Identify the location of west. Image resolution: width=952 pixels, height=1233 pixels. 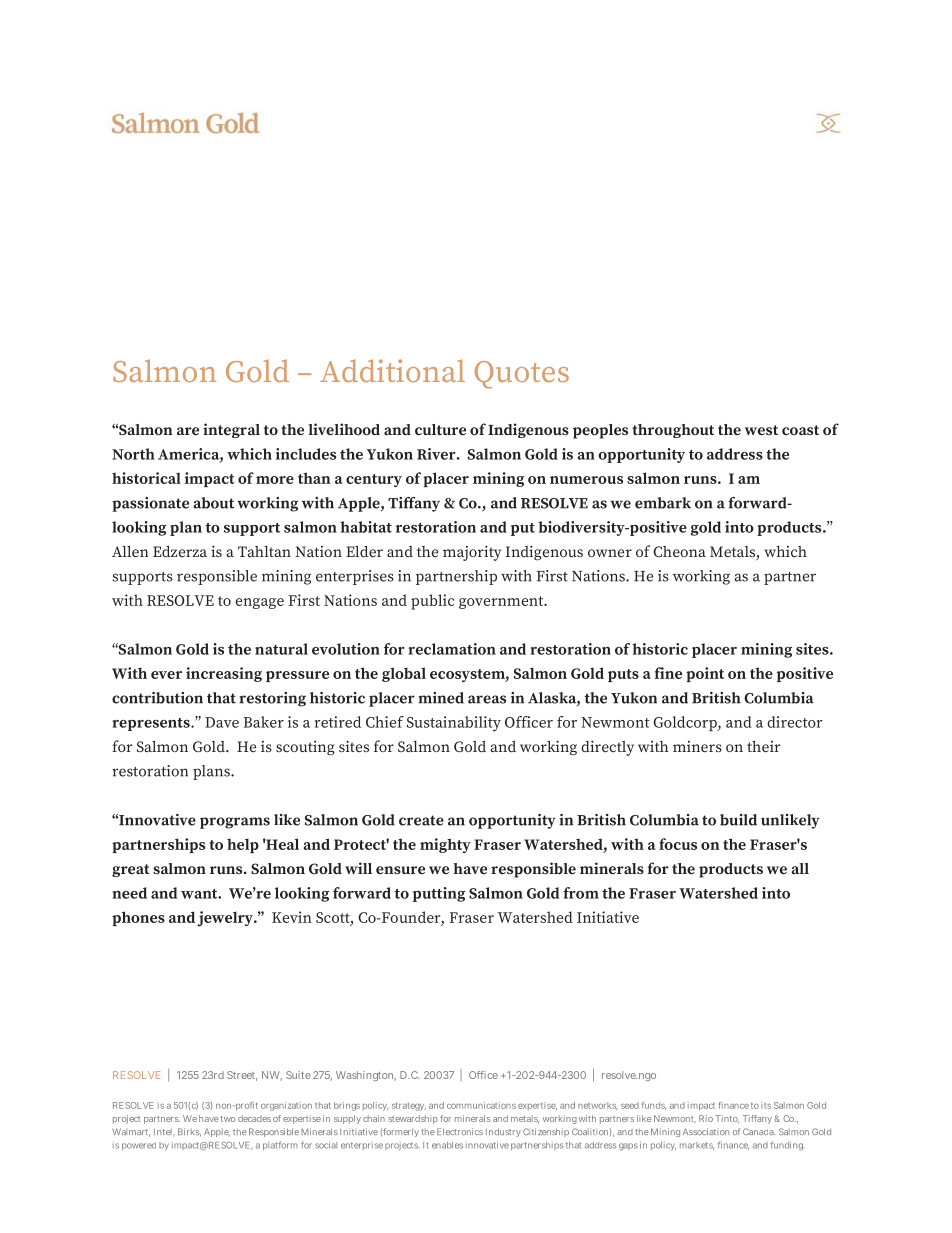
(761, 430).
